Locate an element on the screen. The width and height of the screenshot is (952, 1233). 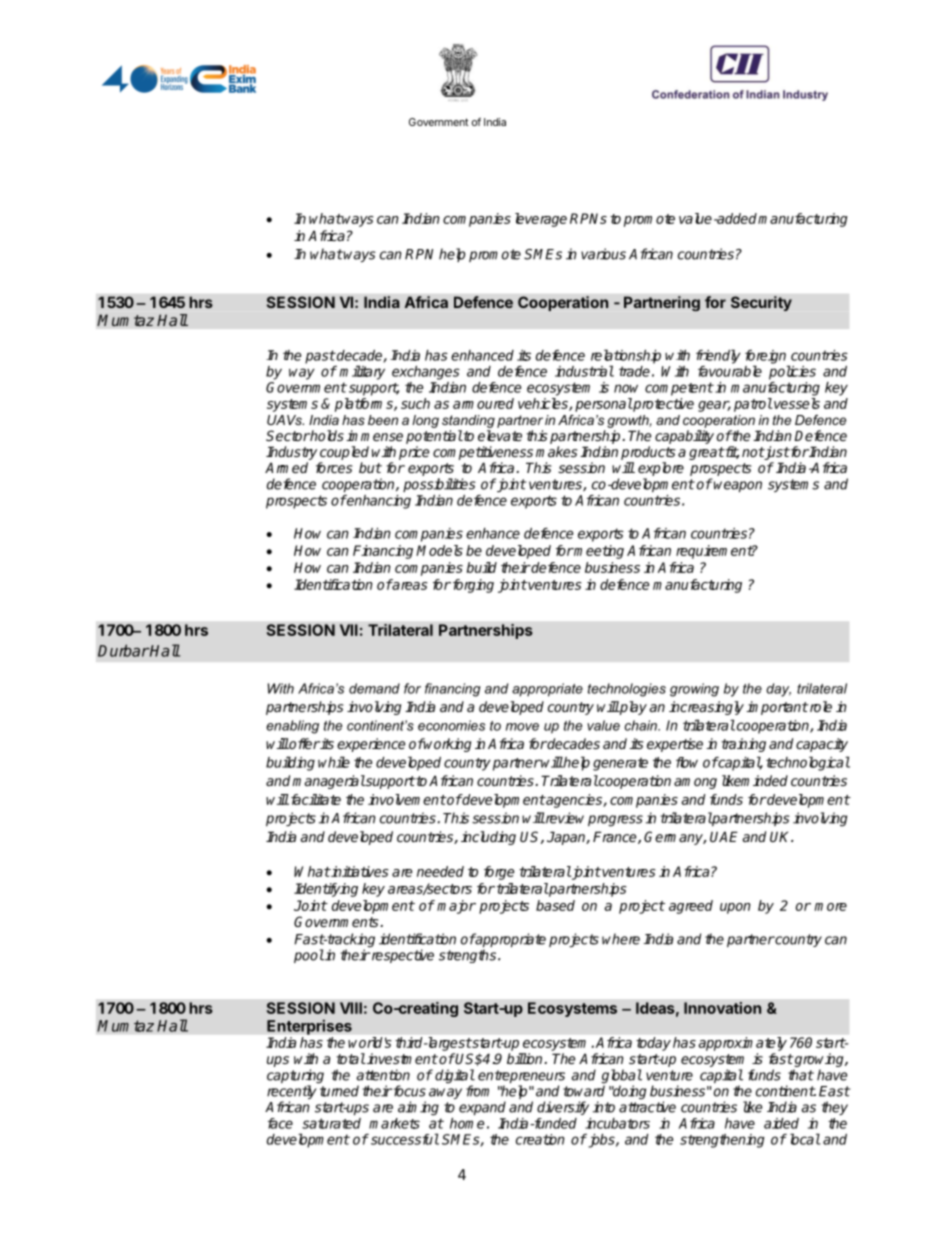
meeting is located at coordinates (598, 552).
